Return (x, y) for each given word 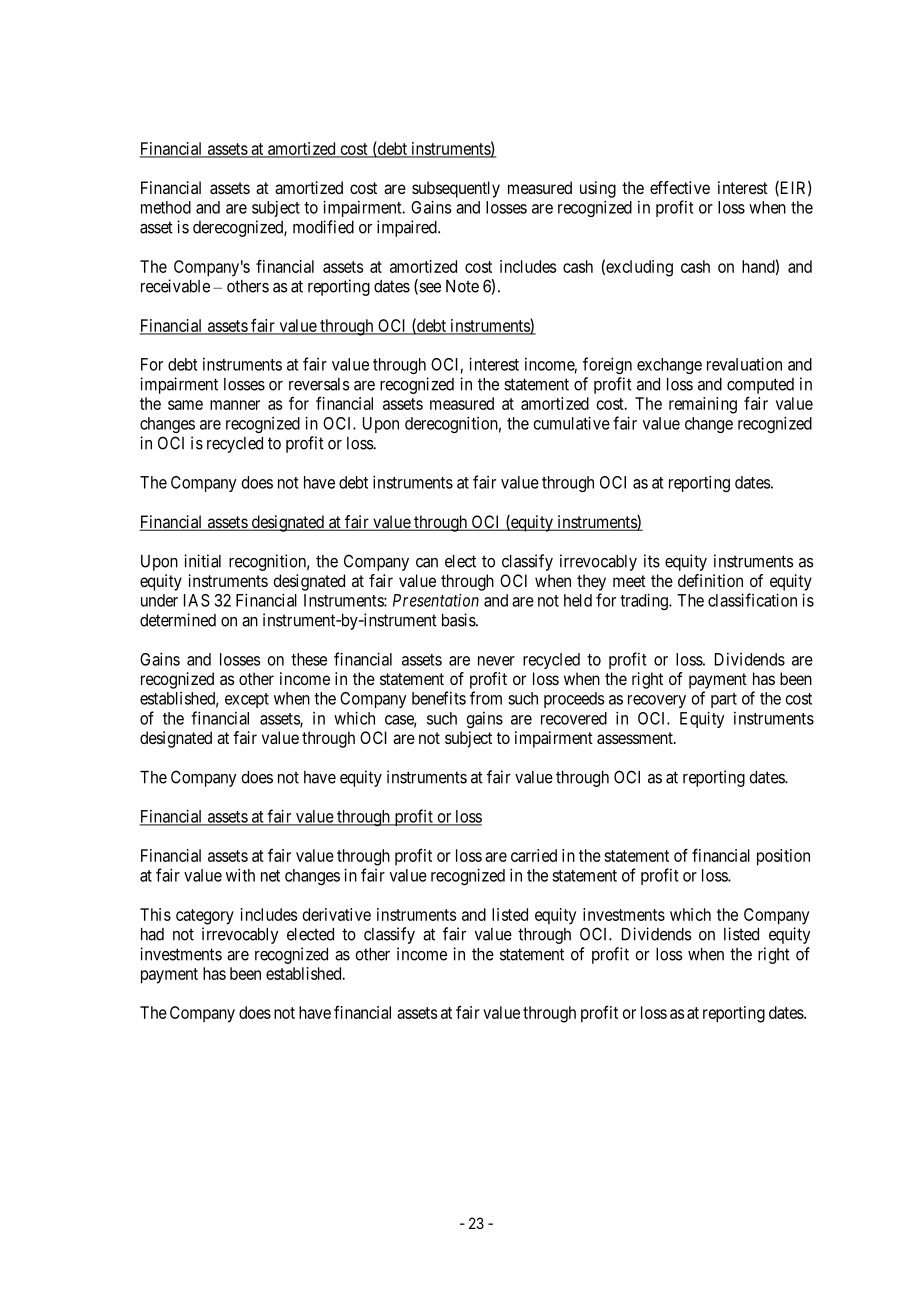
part (724, 700)
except (247, 700)
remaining (703, 405)
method (166, 207)
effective (680, 187)
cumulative (572, 423)
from (486, 698)
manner (235, 405)
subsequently (456, 189)
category (205, 917)
